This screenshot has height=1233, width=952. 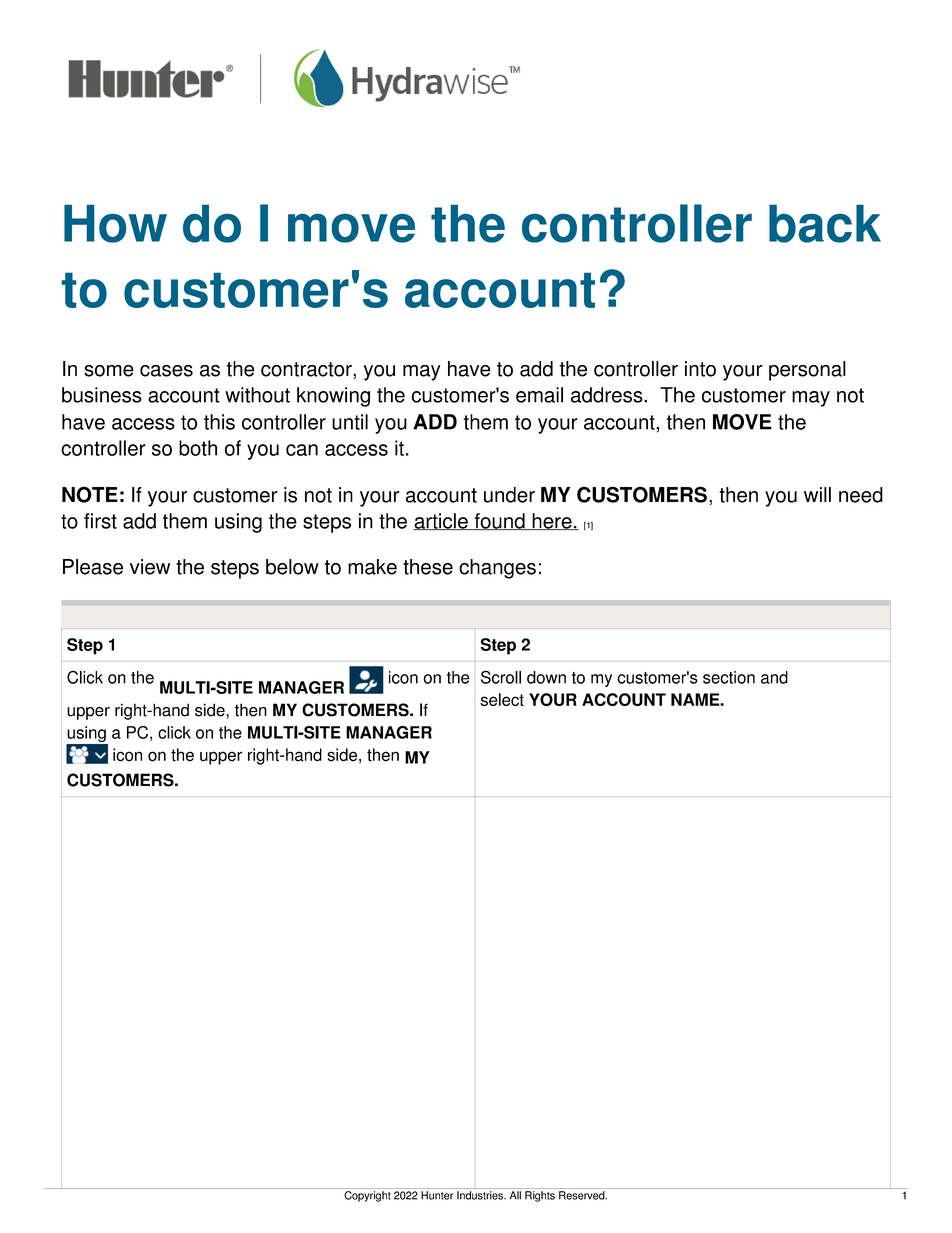 What do you see at coordinates (481, 1195) in the screenshot?
I see `Industries` at bounding box center [481, 1195].
